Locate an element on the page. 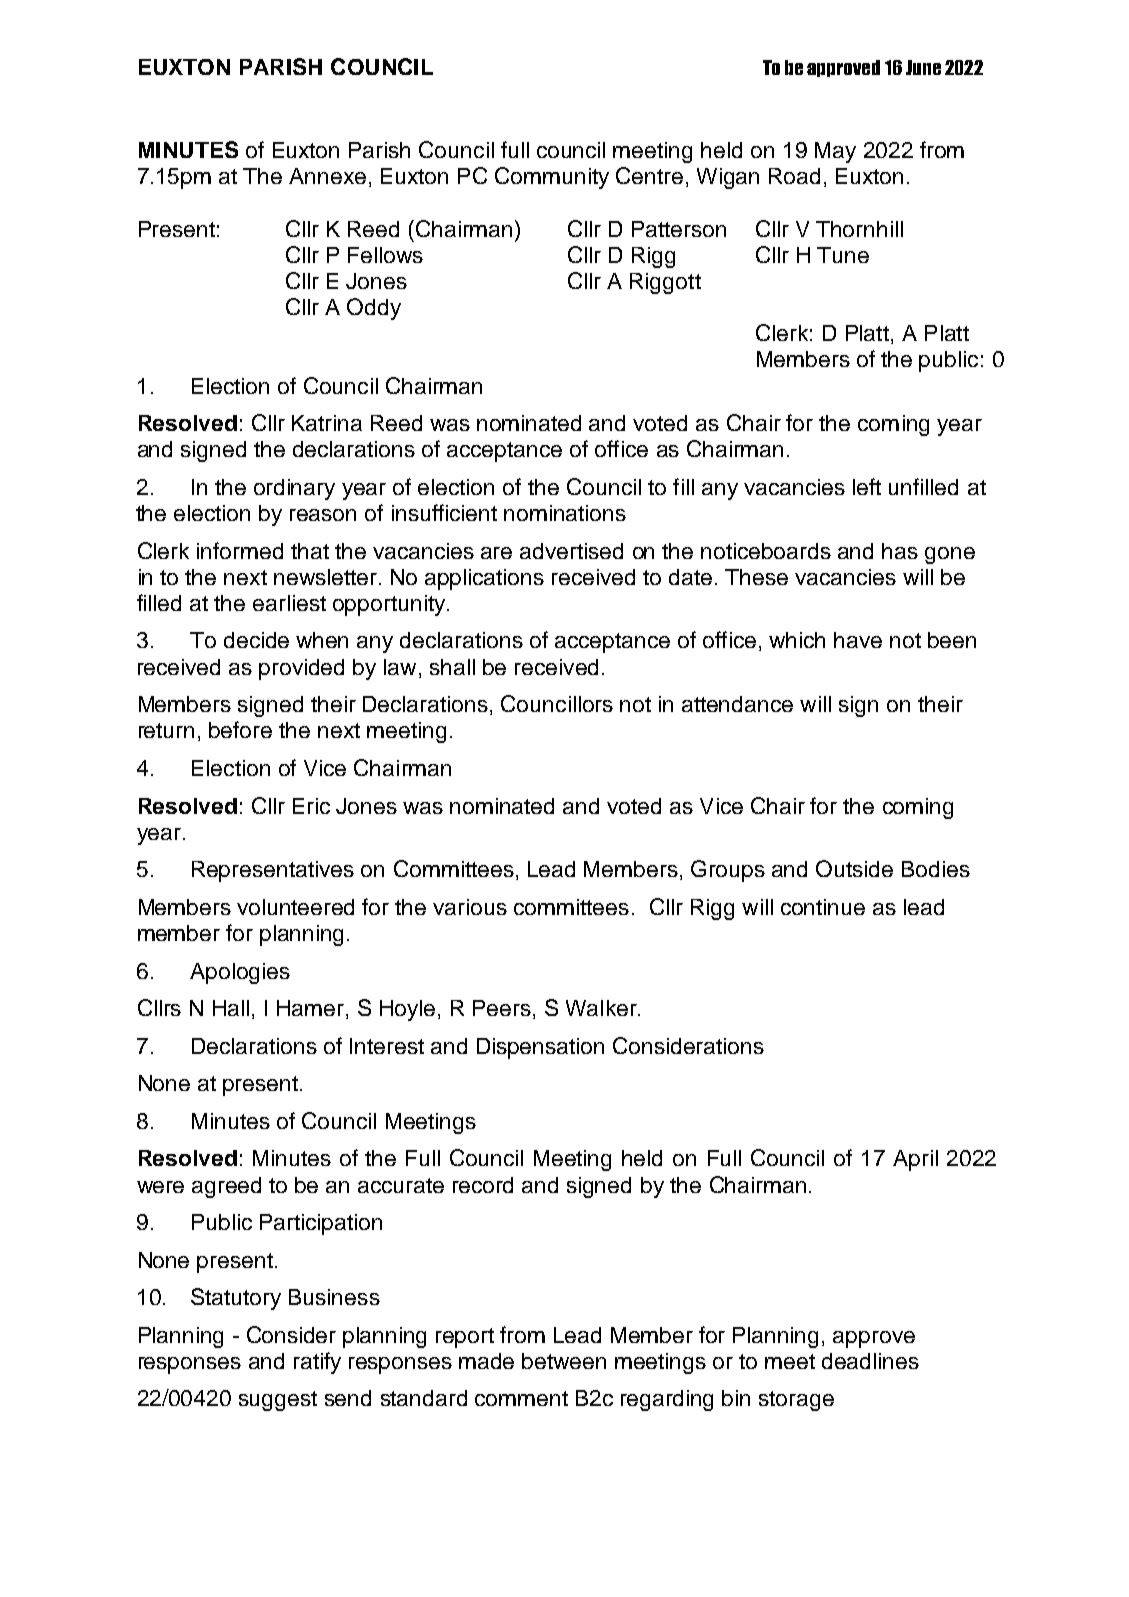 This image has width=1129, height=1597. suggest is located at coordinates (278, 1401).
